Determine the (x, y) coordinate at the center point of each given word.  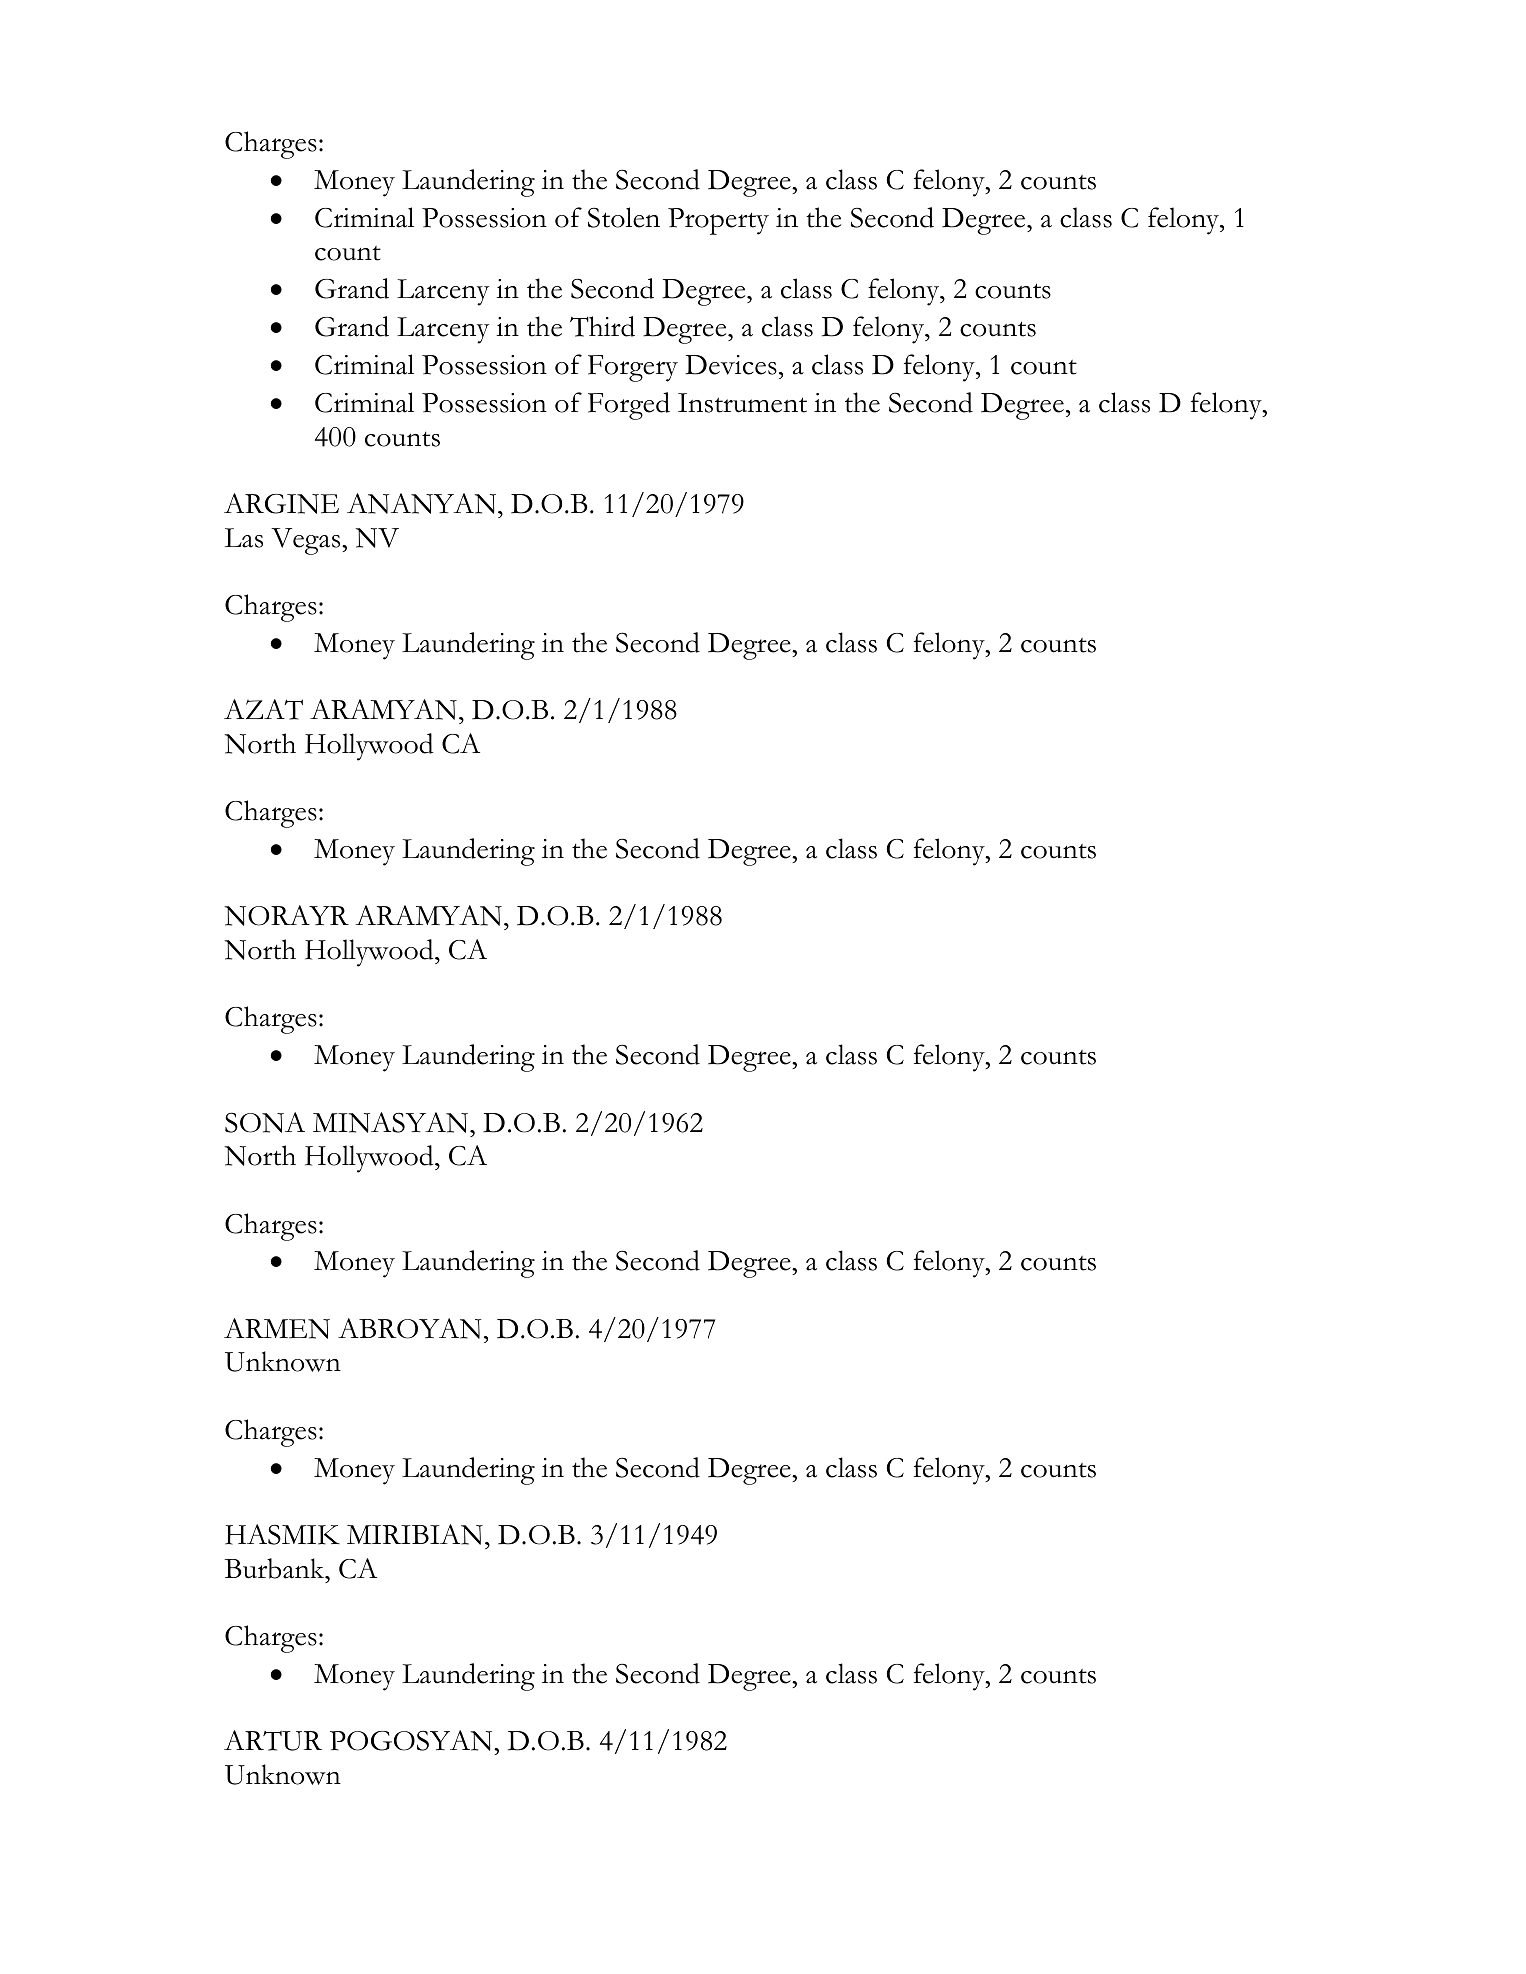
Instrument (742, 403)
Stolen (624, 217)
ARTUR (273, 1740)
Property (718, 221)
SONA (265, 1122)
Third (602, 326)
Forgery (633, 368)
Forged (629, 406)
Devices (731, 365)
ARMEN (277, 1328)
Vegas (307, 541)
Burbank (276, 1568)
